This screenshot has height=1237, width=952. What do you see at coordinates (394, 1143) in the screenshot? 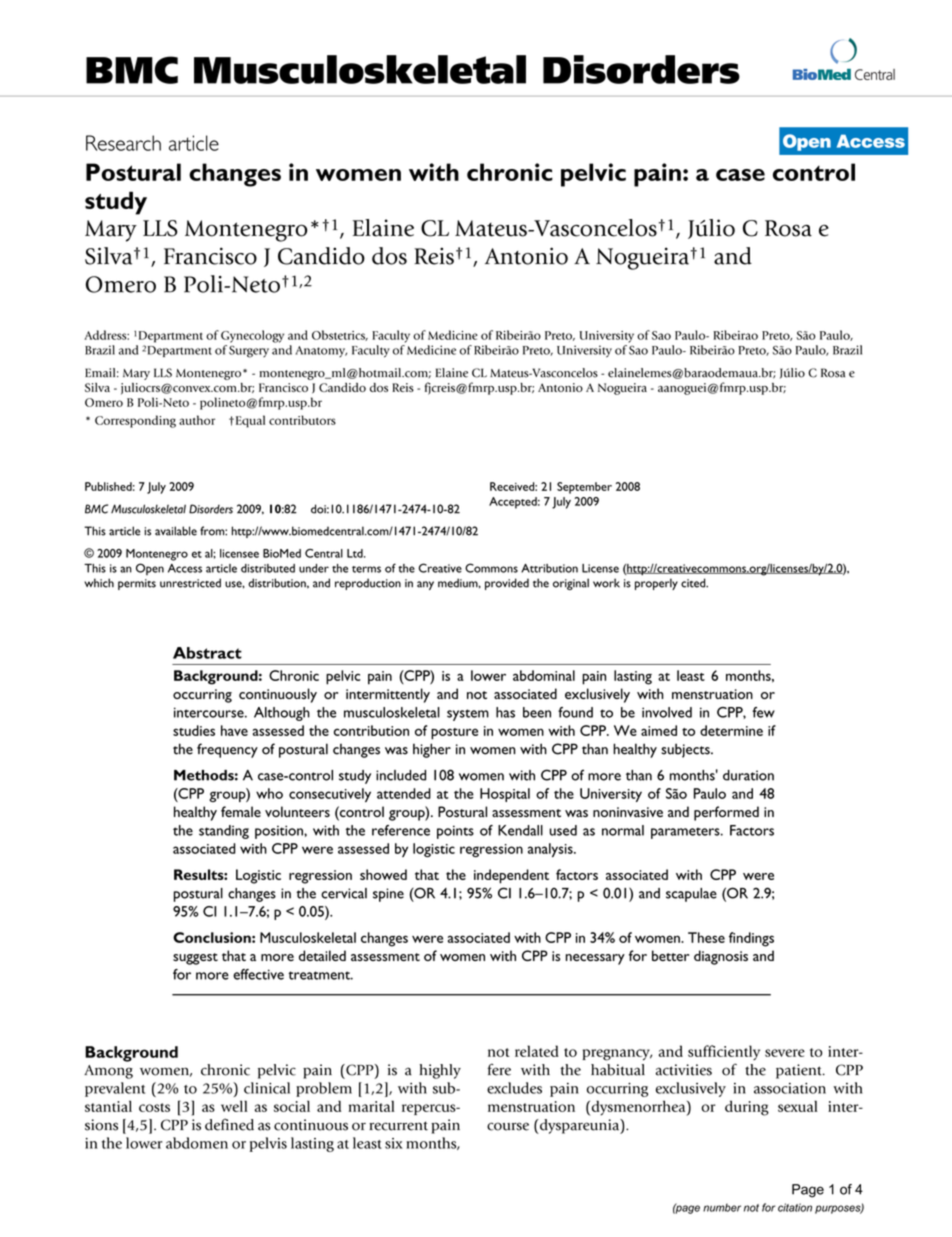
I see `six` at bounding box center [394, 1143].
